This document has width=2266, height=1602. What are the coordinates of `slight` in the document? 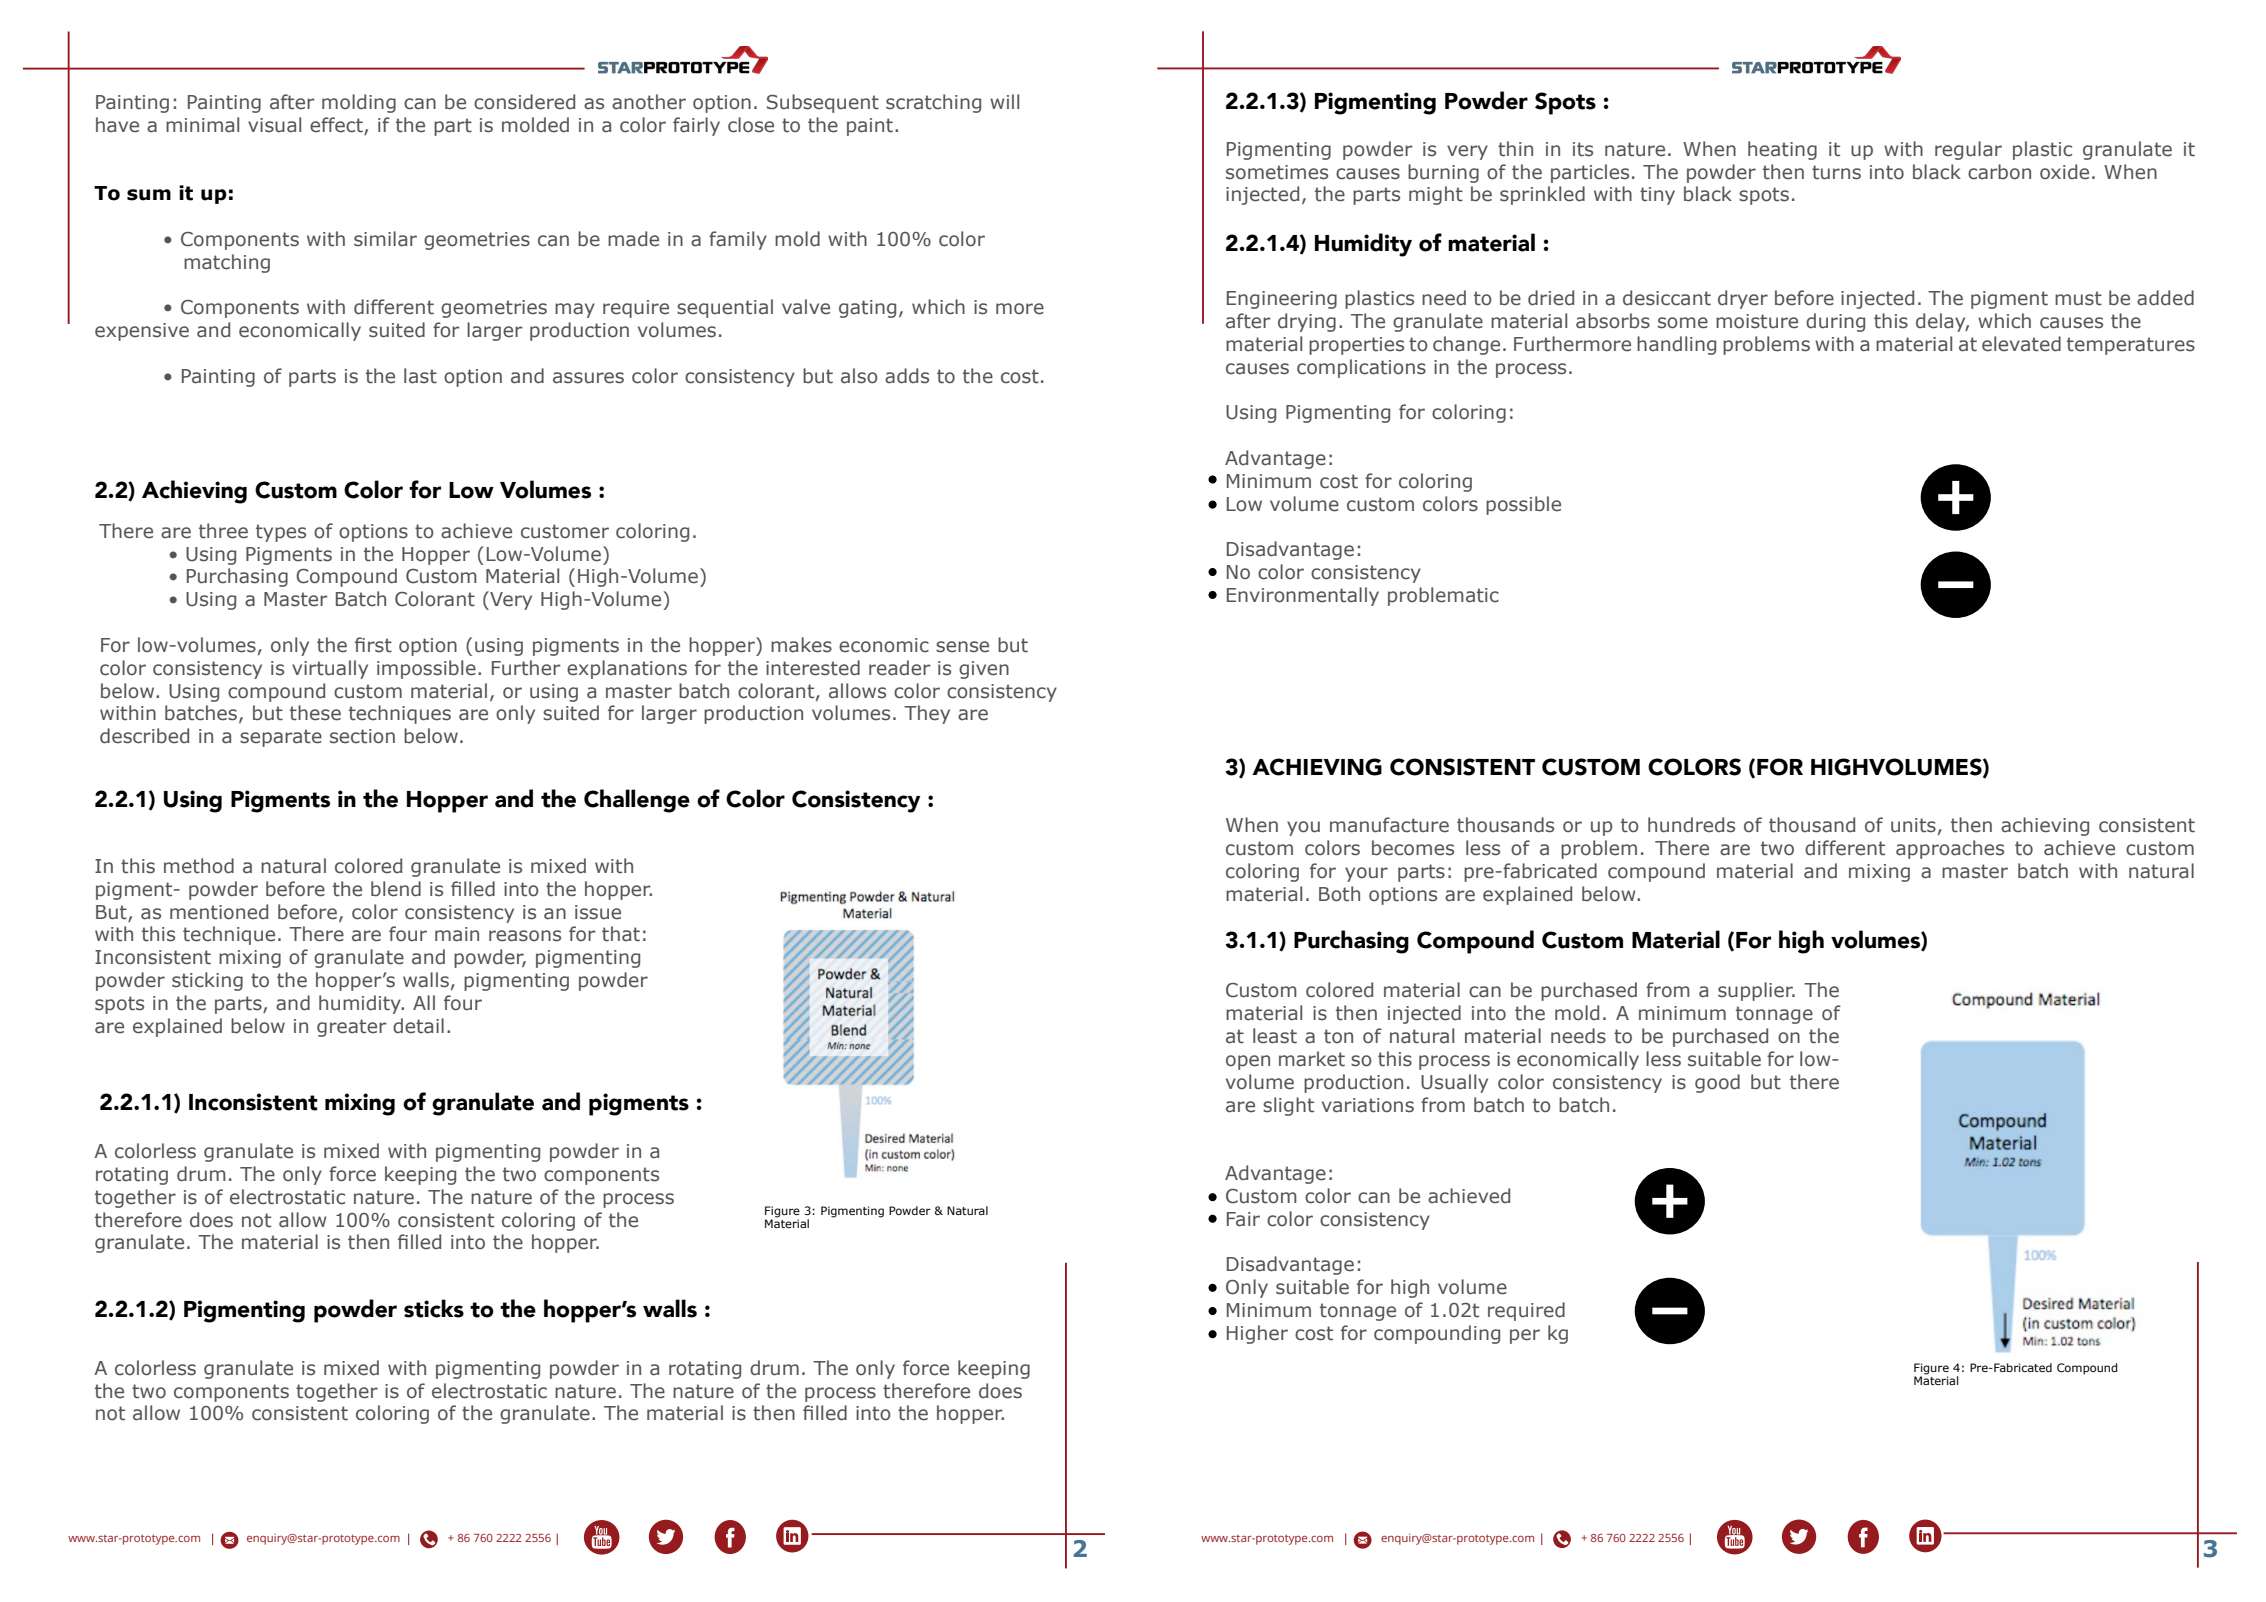 It's located at (1288, 1106).
